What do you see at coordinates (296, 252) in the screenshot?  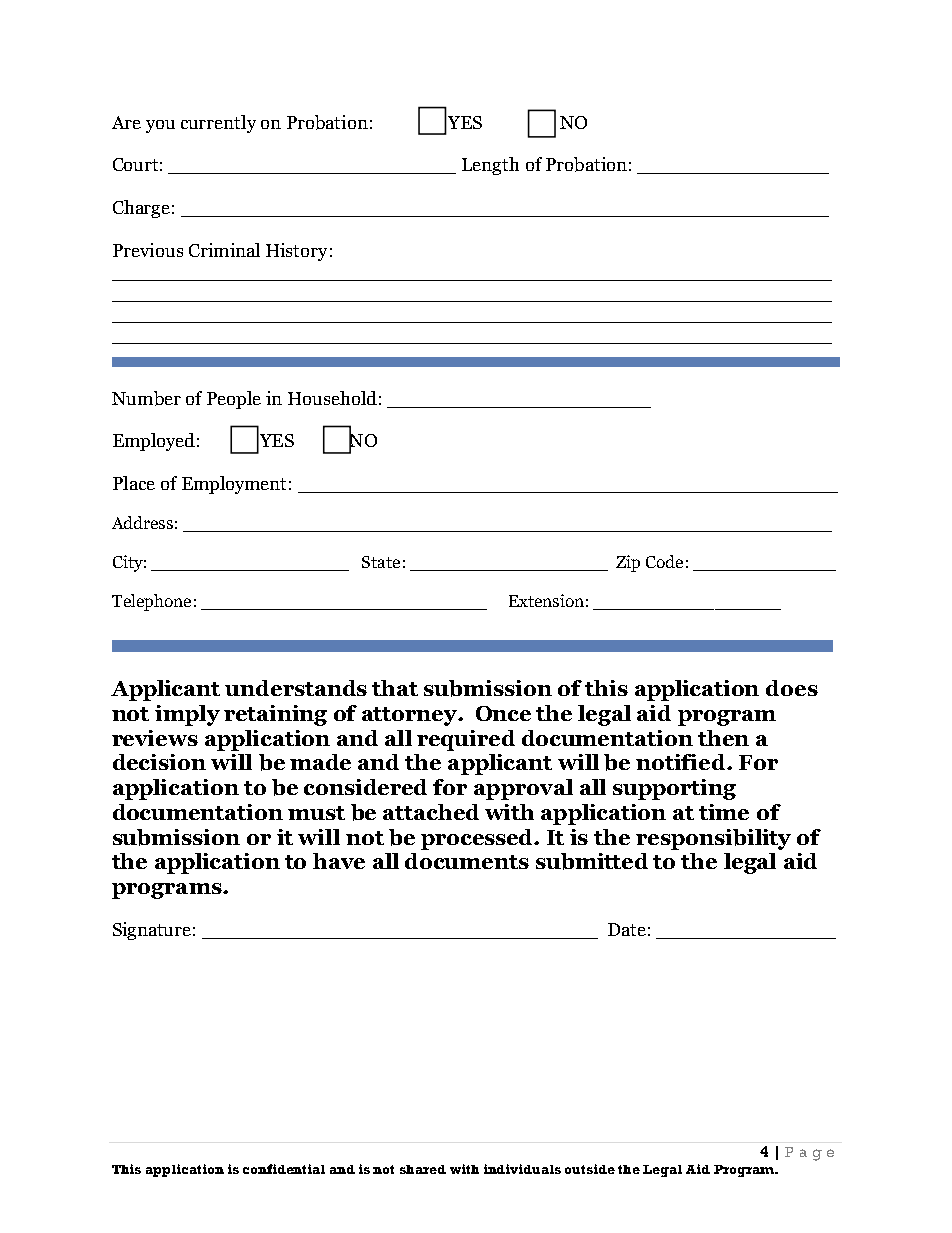 I see `History` at bounding box center [296, 252].
